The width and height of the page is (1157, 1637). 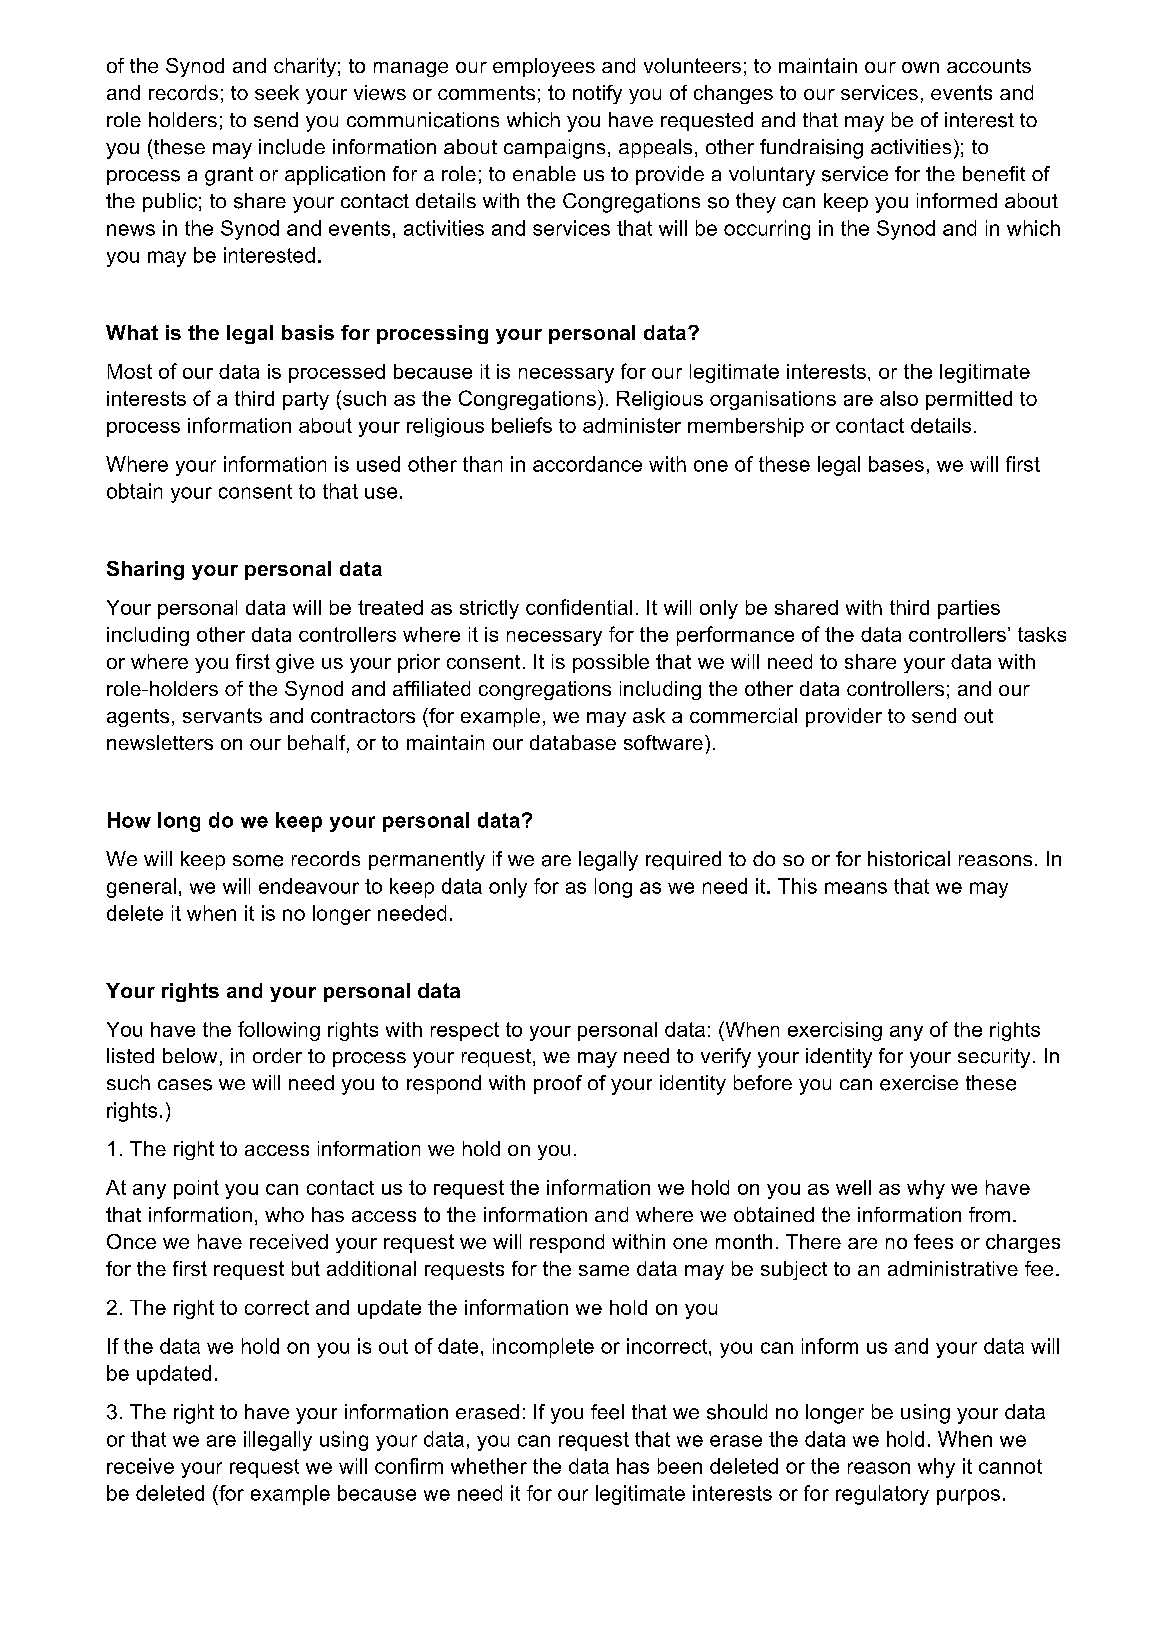 What do you see at coordinates (663, 742) in the page?
I see `software` at bounding box center [663, 742].
